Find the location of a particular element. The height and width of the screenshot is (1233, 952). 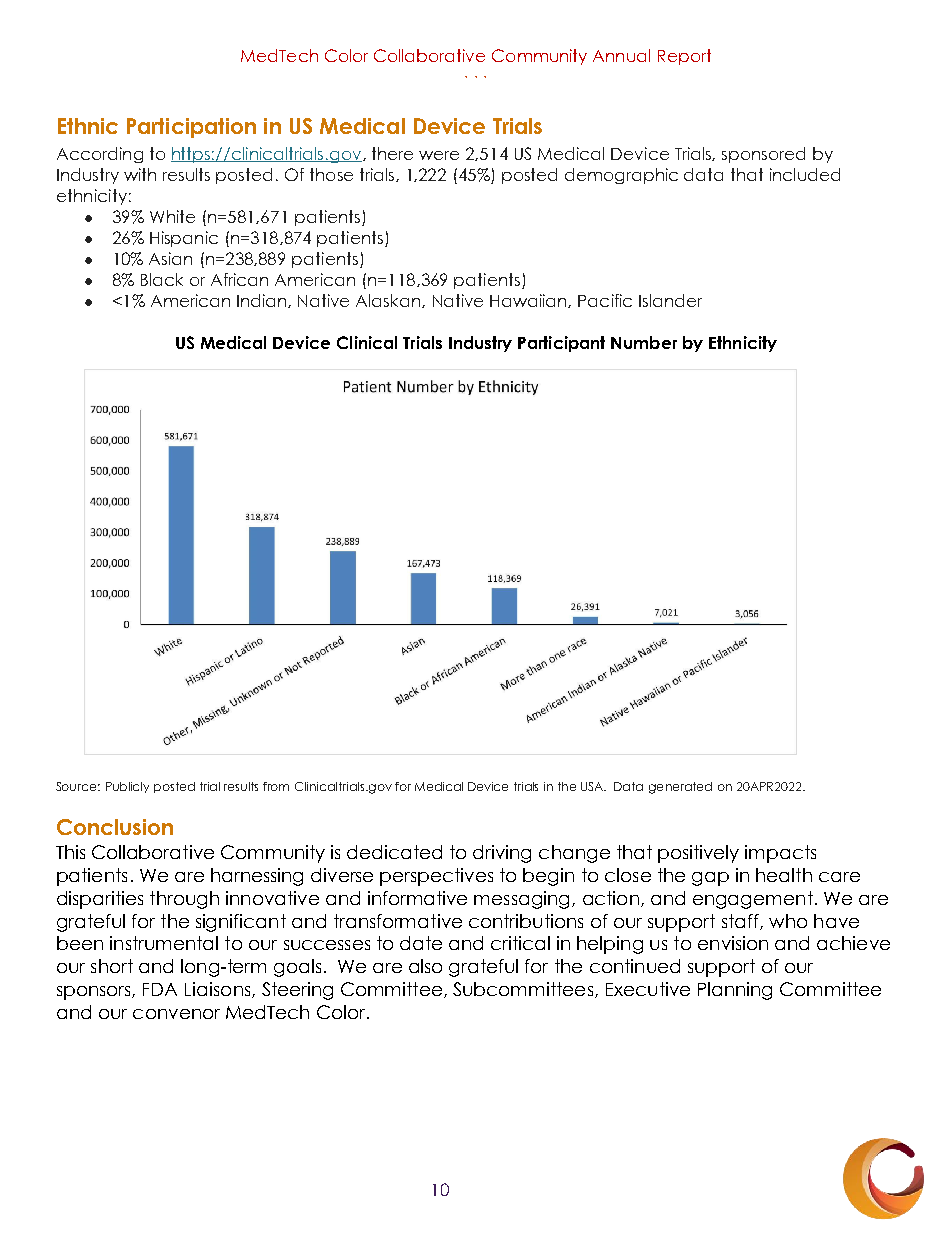

Islander is located at coordinates (670, 300).
